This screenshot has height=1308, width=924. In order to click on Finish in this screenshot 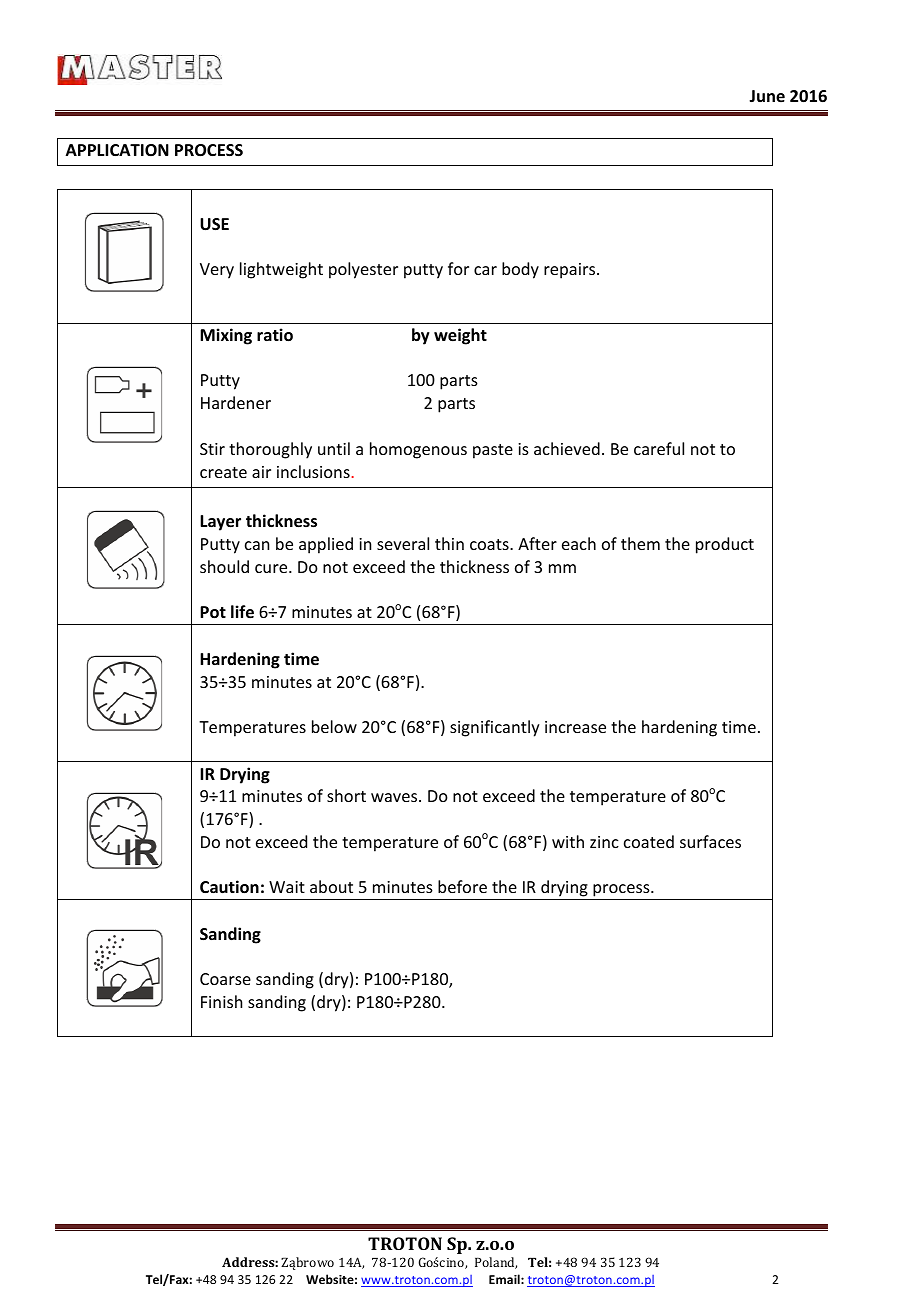, I will do `click(221, 1001)`.
